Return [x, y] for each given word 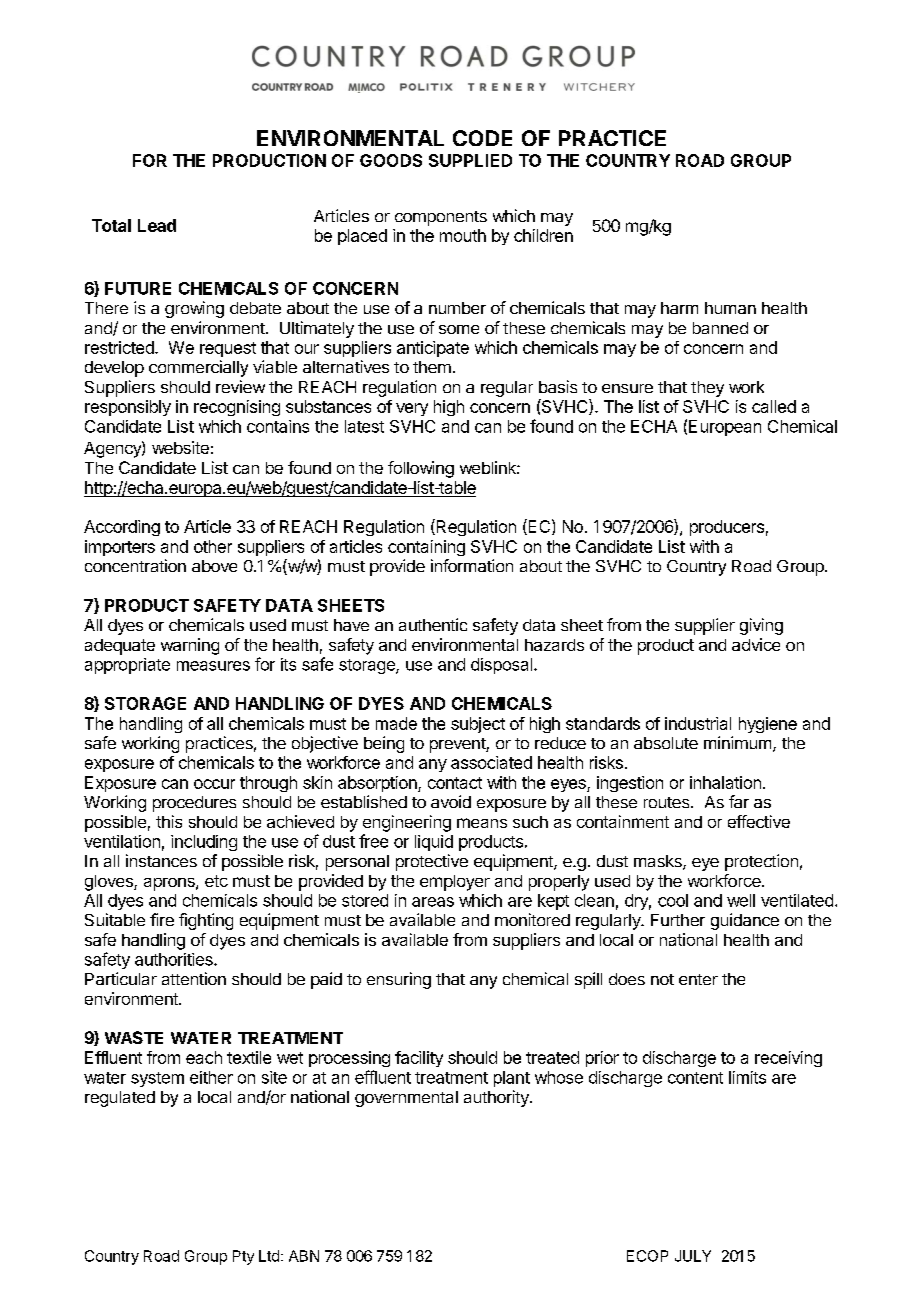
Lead [157, 225]
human [730, 308]
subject [478, 725]
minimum [737, 742]
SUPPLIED [470, 160]
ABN [304, 1256]
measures [213, 666]
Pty [243, 1257]
